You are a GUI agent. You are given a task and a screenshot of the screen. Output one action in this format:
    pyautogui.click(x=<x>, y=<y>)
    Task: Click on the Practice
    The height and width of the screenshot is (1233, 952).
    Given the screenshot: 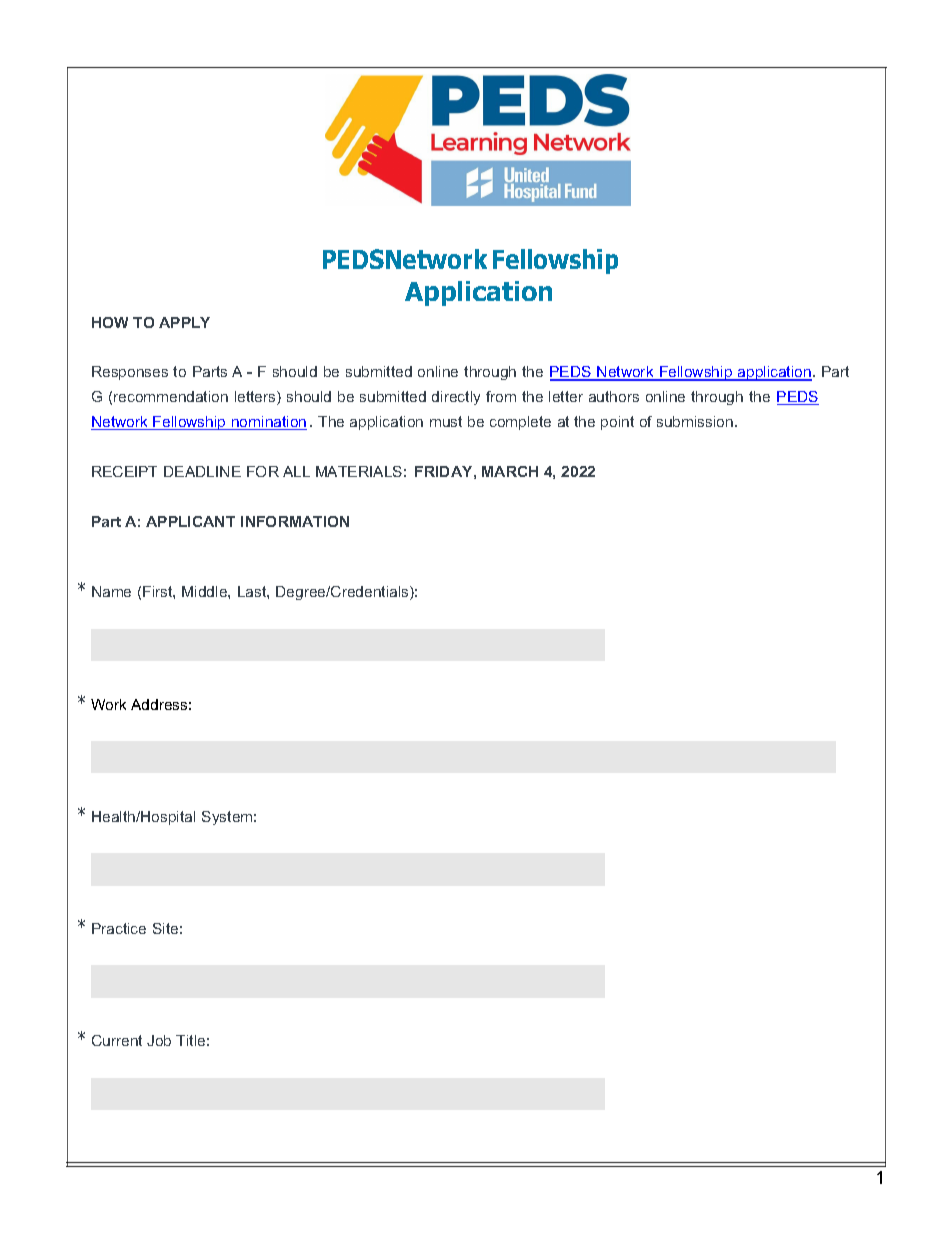 What is the action you would take?
    pyautogui.click(x=119, y=928)
